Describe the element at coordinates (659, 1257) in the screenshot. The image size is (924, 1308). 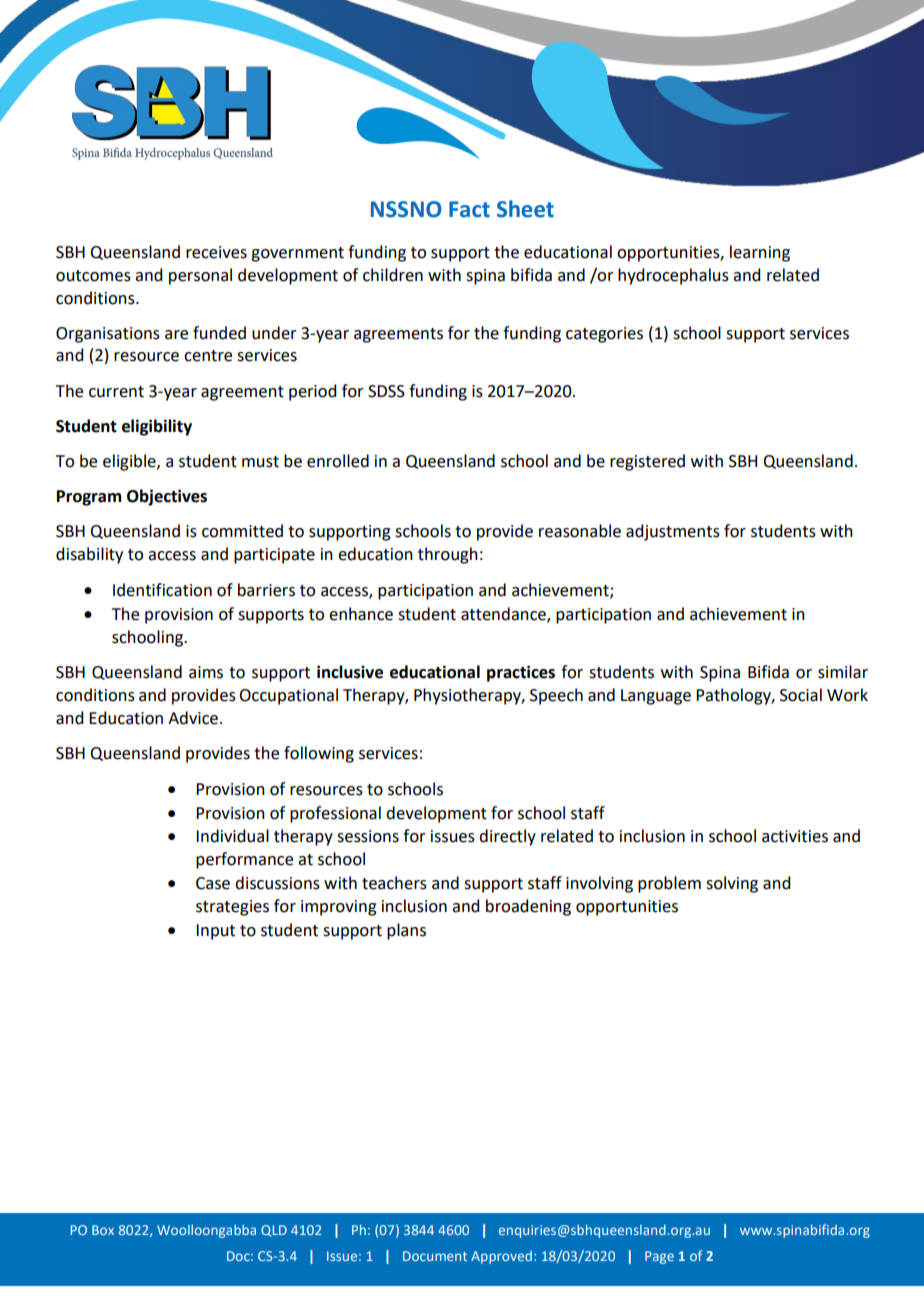
I see `Page` at that location.
